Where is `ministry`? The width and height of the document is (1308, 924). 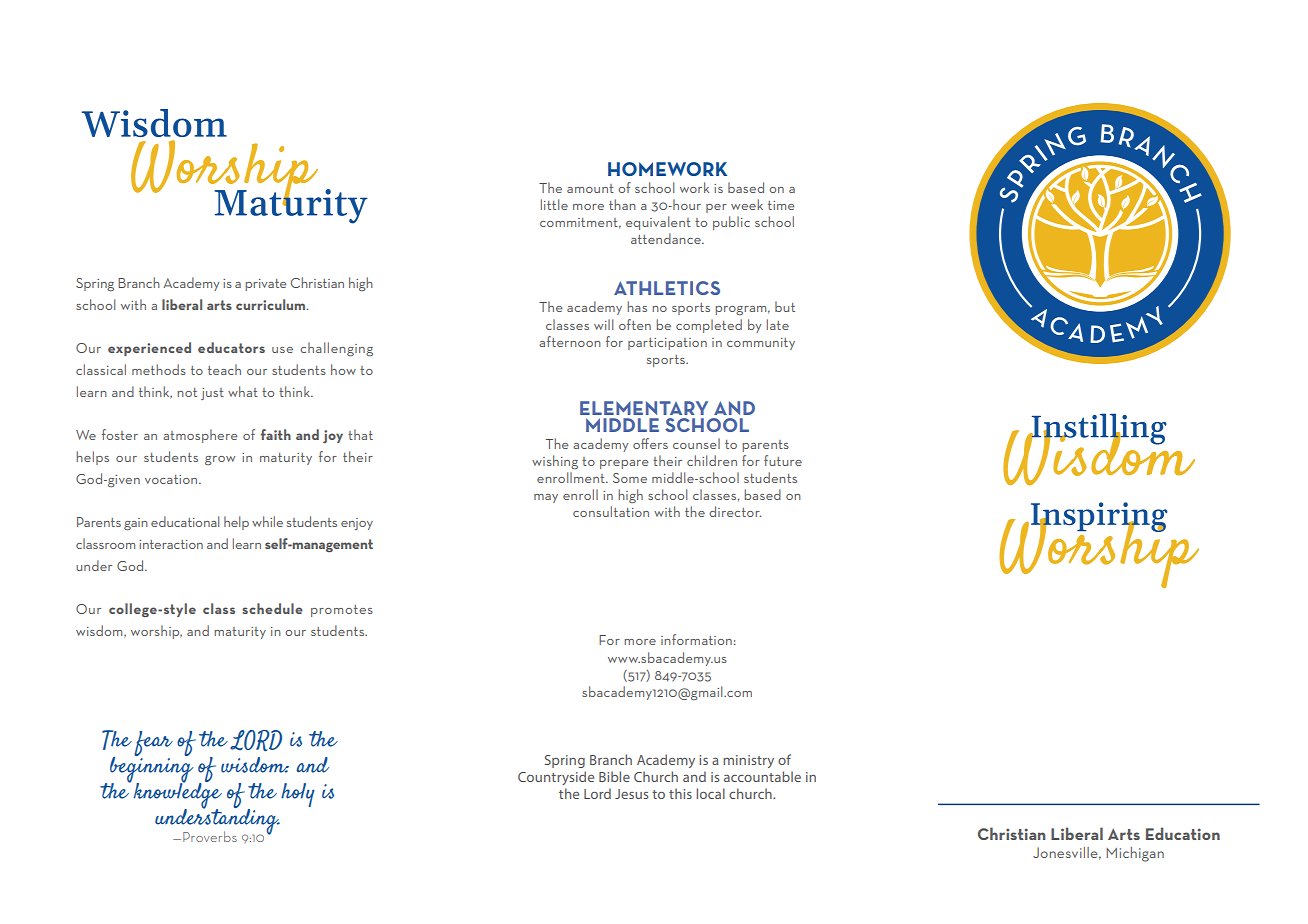
ministry is located at coordinates (748, 761).
